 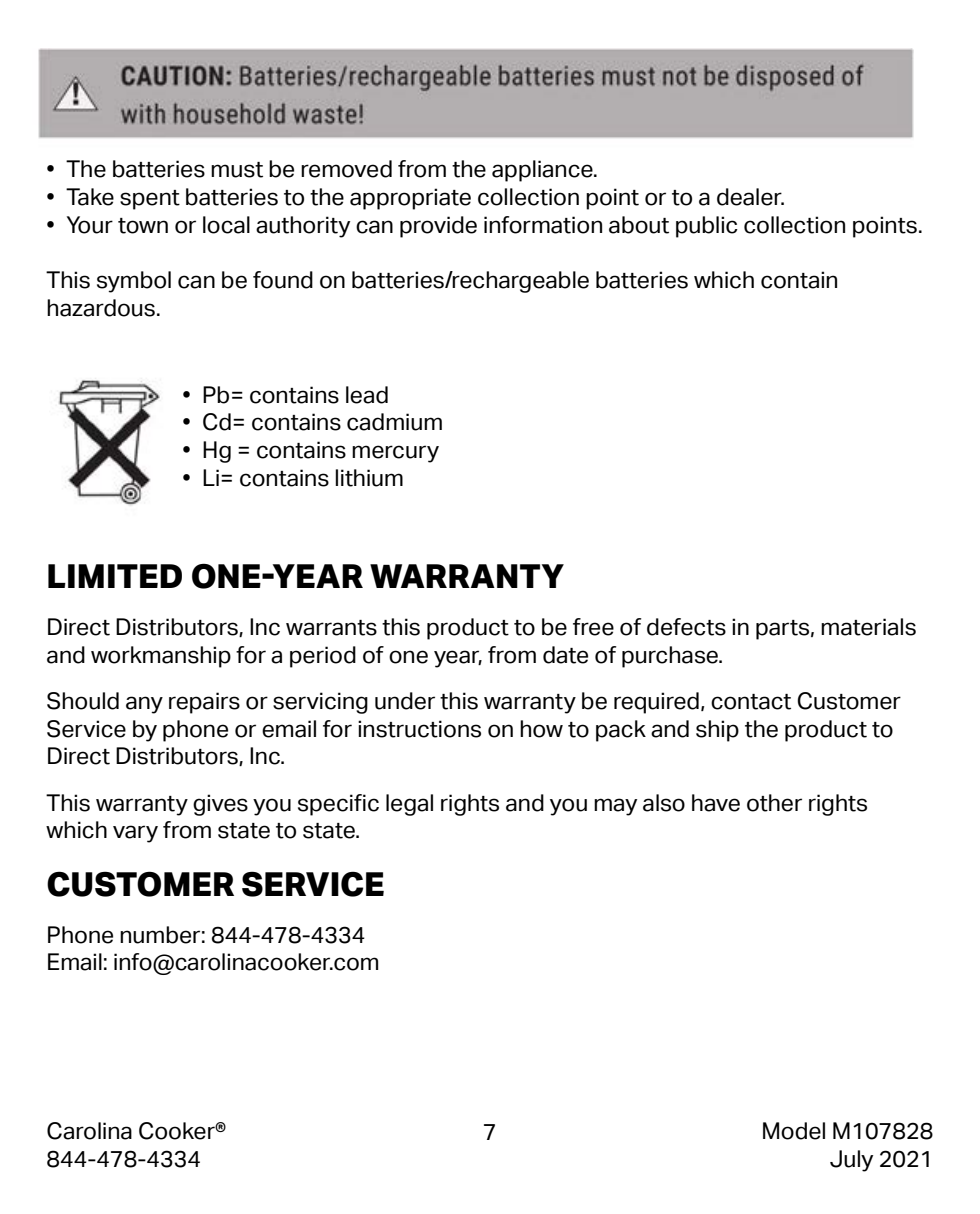 I want to click on LIMITED, so click(x=115, y=576).
